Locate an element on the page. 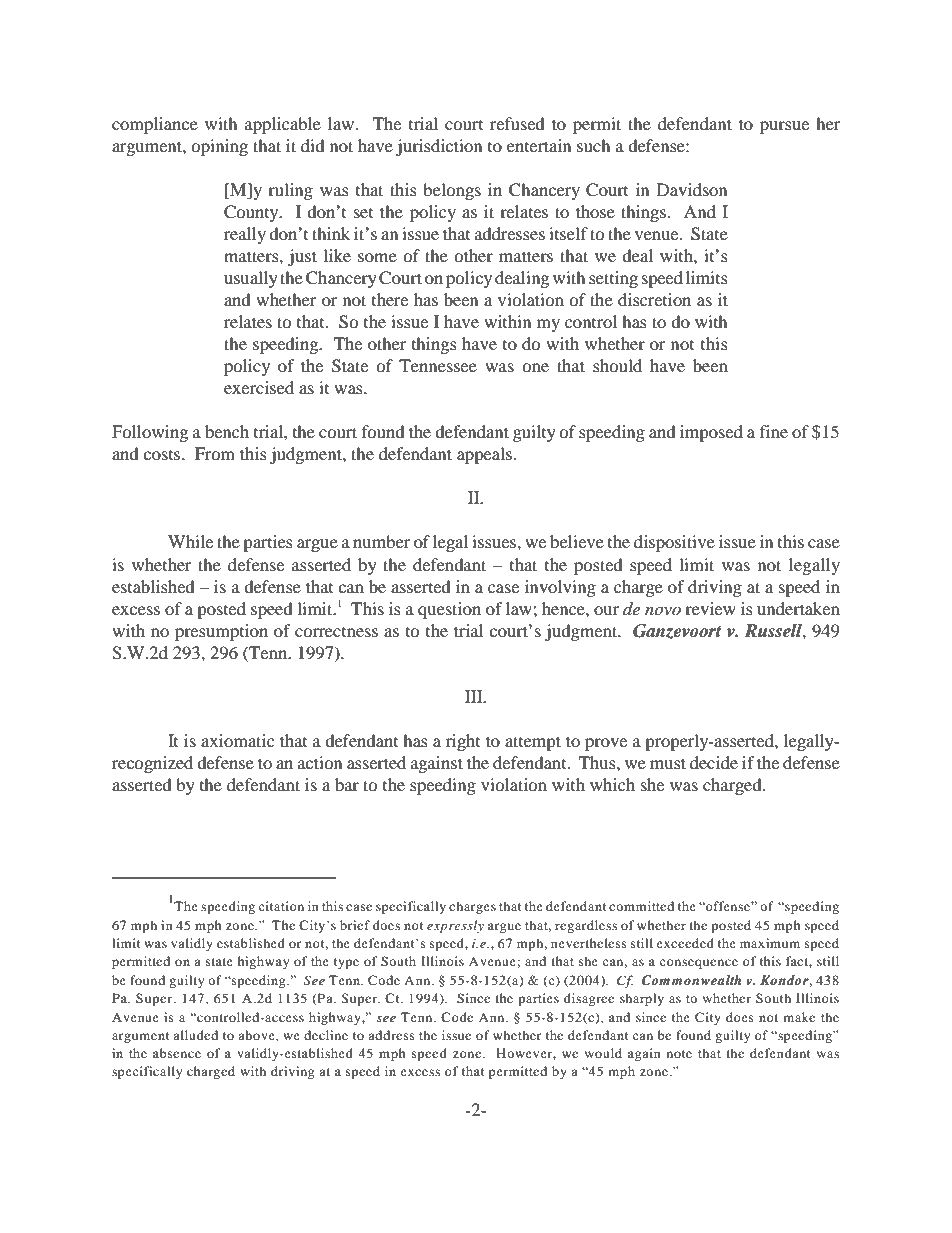 This page has width=952, height=1233. appeals is located at coordinates (484, 455).
